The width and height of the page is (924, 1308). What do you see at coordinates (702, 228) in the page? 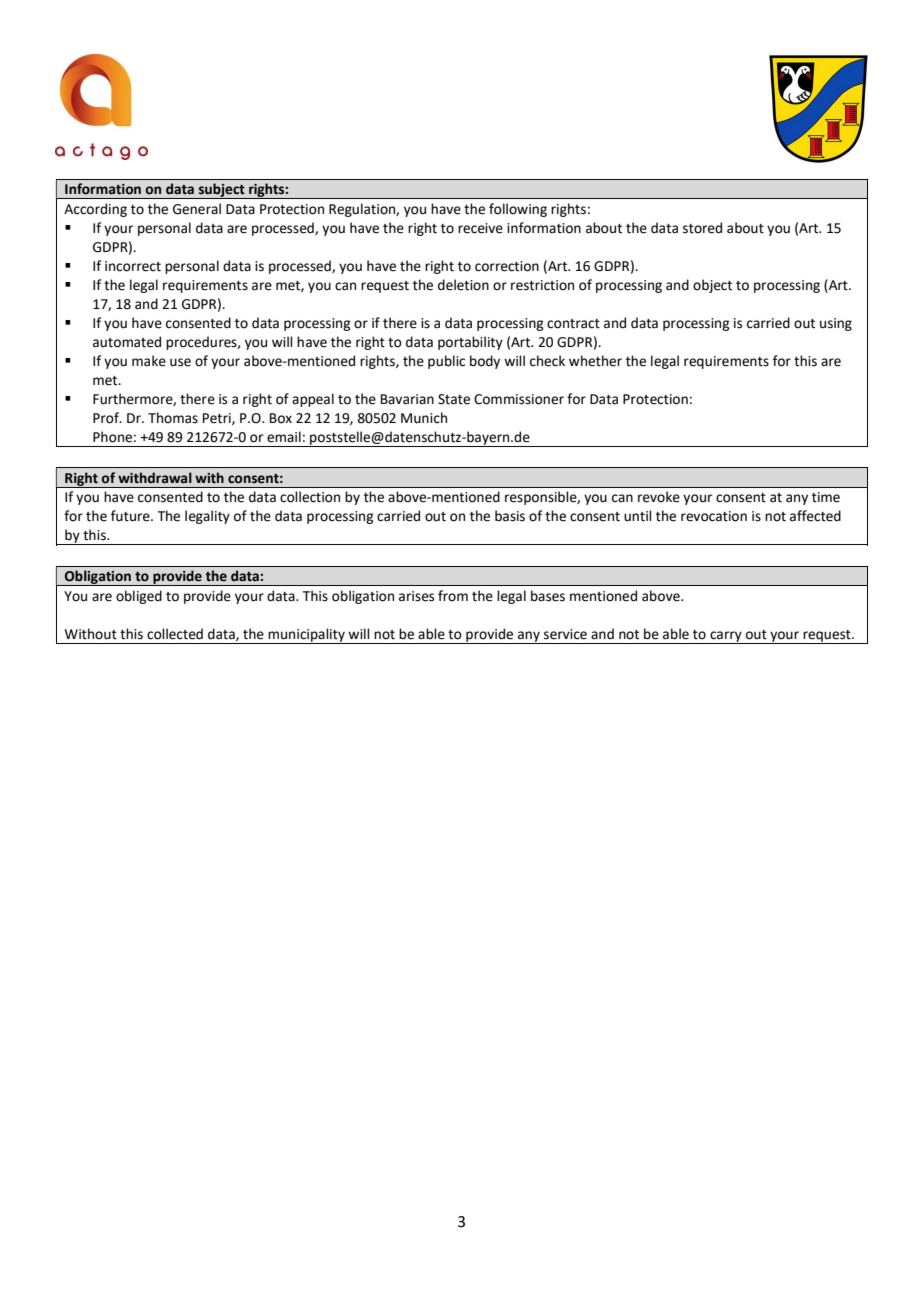
I see `stored` at bounding box center [702, 228].
